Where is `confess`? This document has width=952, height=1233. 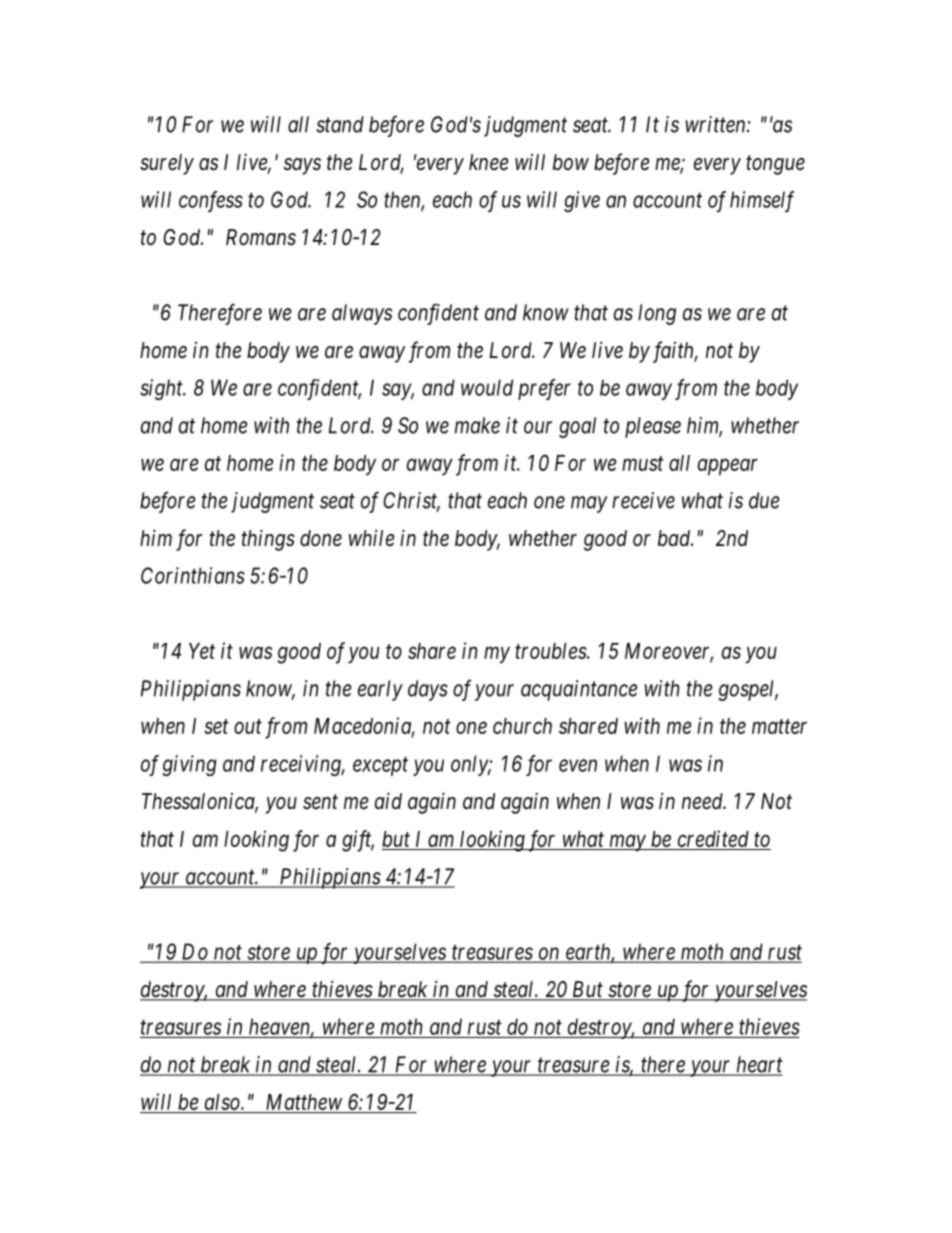
confess is located at coordinates (211, 201).
